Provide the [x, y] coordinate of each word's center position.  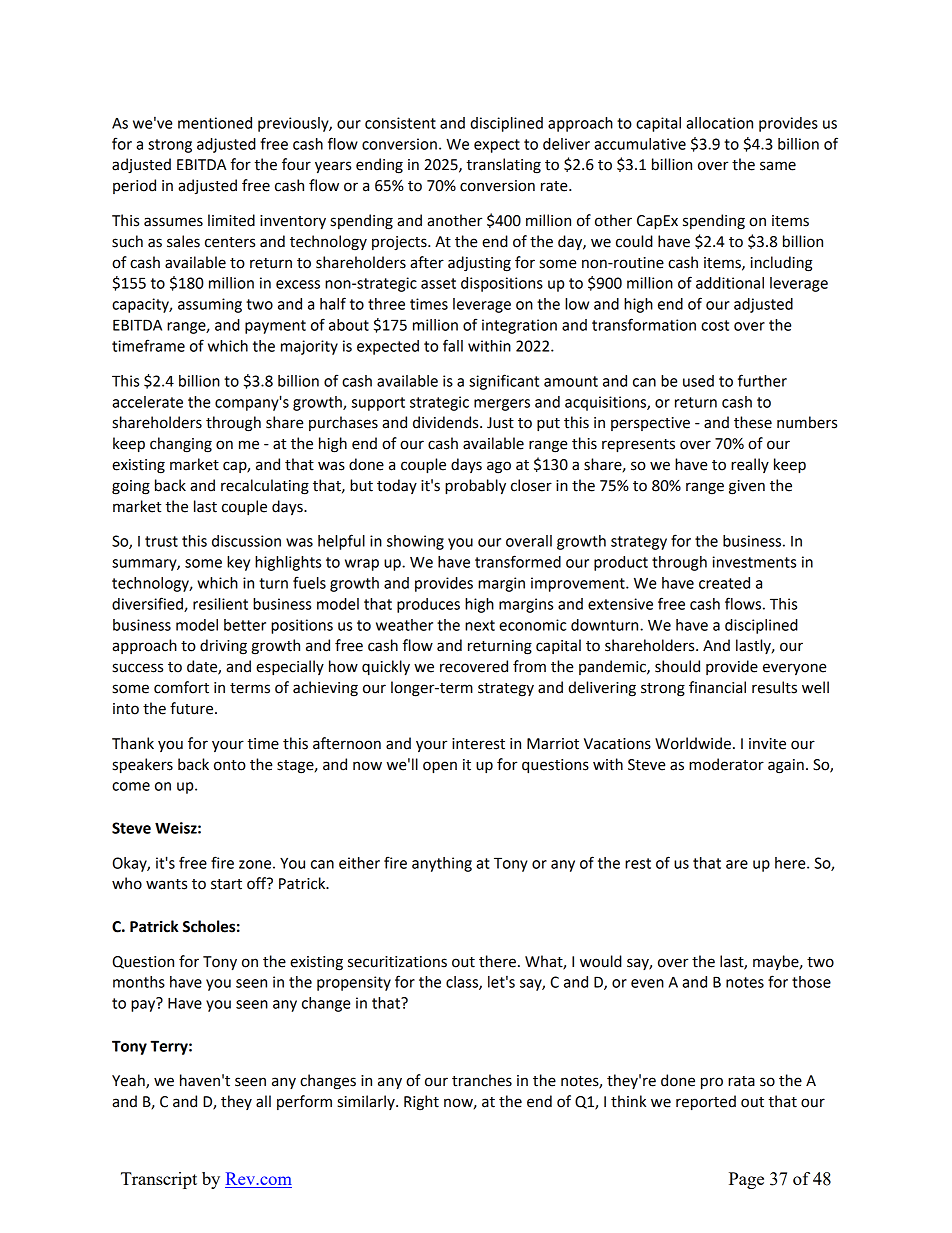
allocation [719, 123]
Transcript [159, 1180]
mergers [502, 405]
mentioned [215, 123]
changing [181, 445]
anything [442, 864]
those [811, 982]
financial [717, 687]
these [753, 422]
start [226, 884]
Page [746, 1180]
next [480, 625]
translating [503, 166]
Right [421, 1103]
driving [223, 647]
